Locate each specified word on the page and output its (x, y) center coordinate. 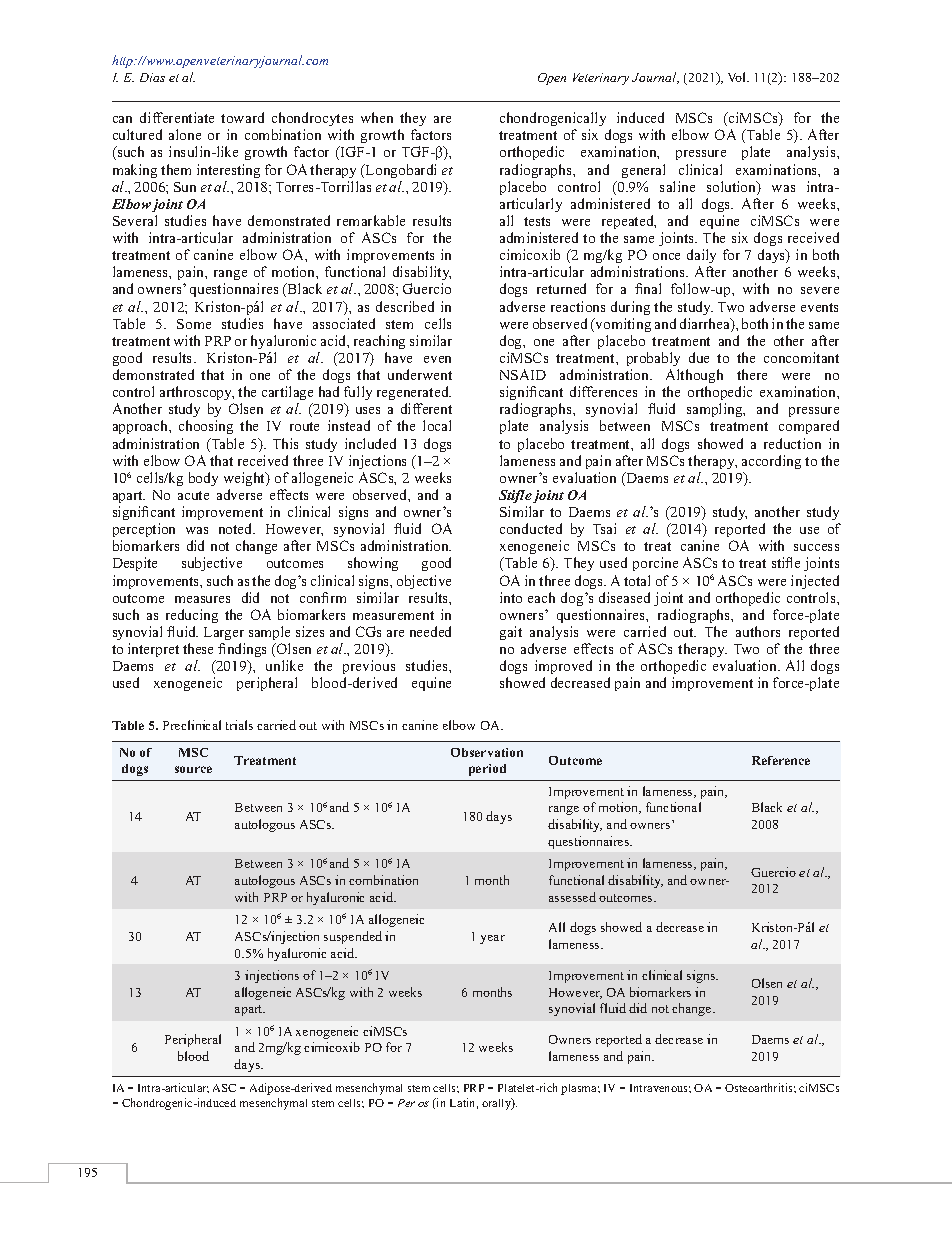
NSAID (523, 374)
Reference (781, 760)
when (377, 117)
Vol (738, 77)
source (193, 769)
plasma (580, 1089)
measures (202, 599)
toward (242, 117)
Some (194, 324)
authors (758, 631)
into (511, 597)
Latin (464, 1103)
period (487, 770)
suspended (353, 937)
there (752, 374)
